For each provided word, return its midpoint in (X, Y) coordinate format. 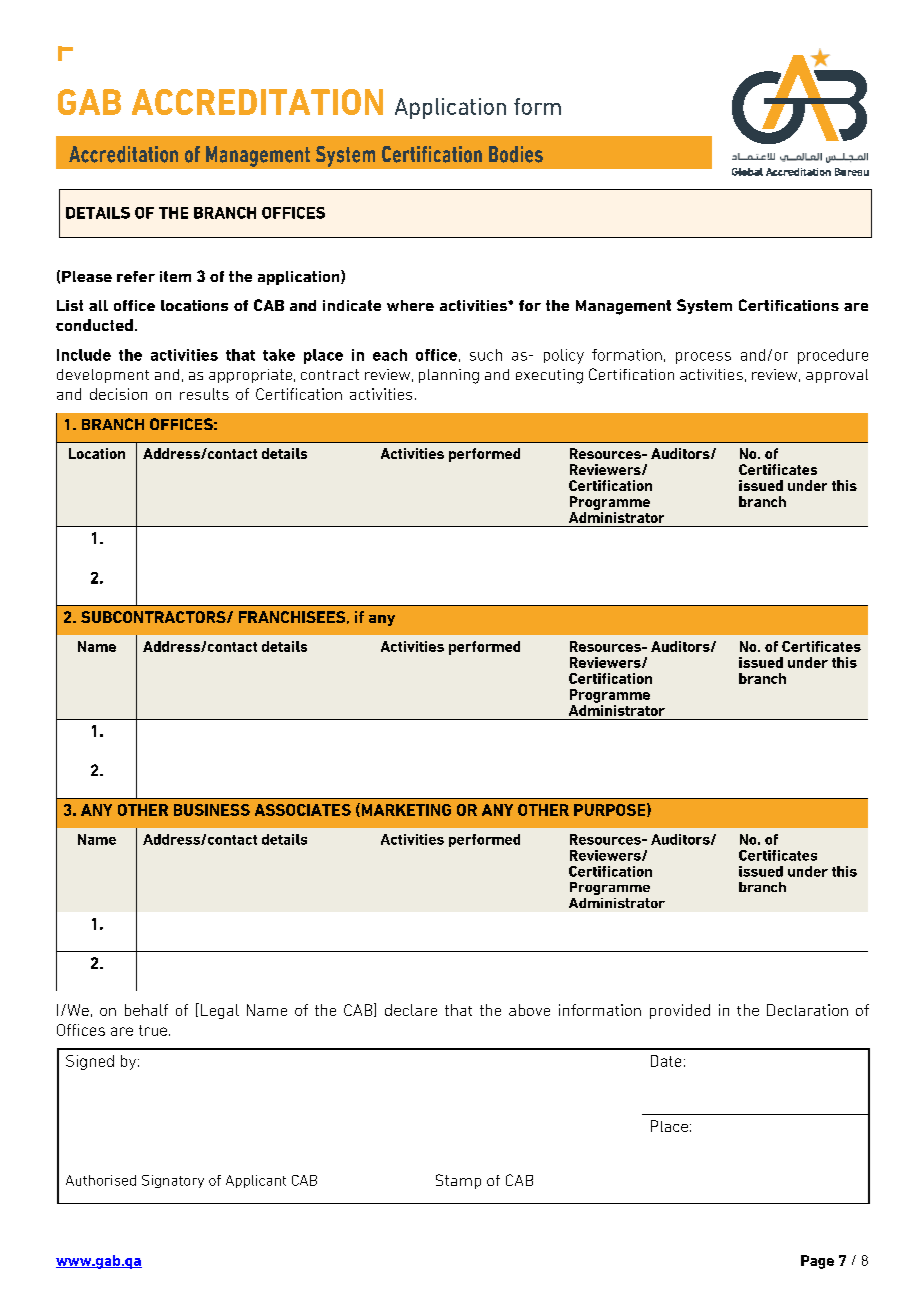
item (175, 276)
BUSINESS (212, 810)
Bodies (516, 154)
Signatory (173, 1181)
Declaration (807, 1010)
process (703, 358)
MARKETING (405, 810)
